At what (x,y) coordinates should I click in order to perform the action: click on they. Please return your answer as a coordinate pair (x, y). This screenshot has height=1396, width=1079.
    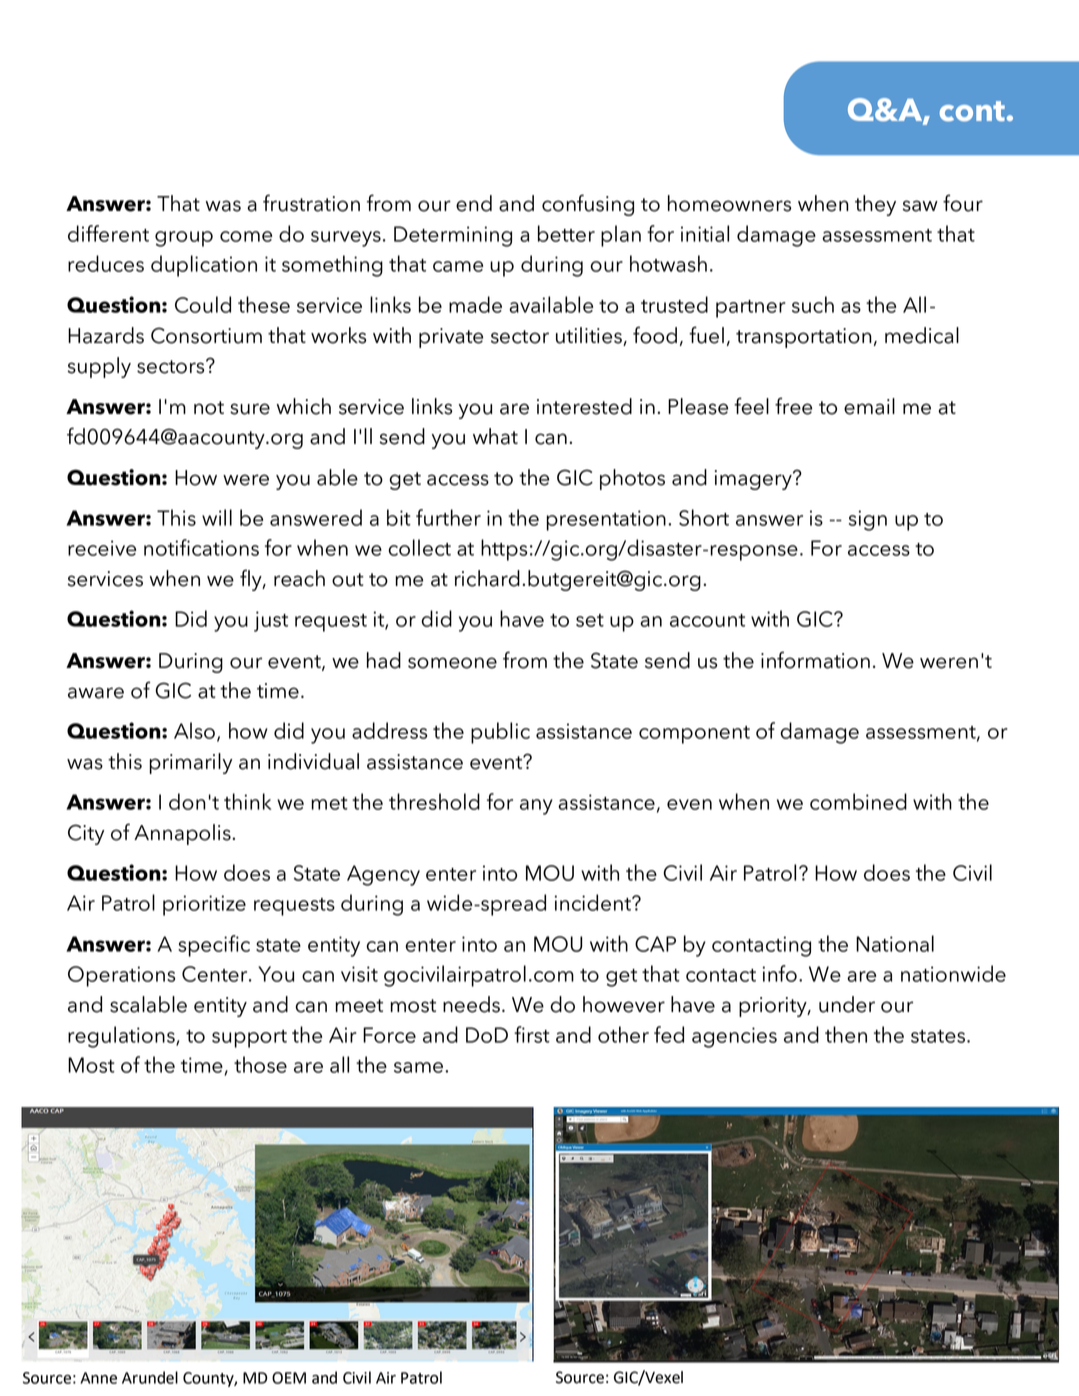
    Looking at the image, I should click on (875, 205).
